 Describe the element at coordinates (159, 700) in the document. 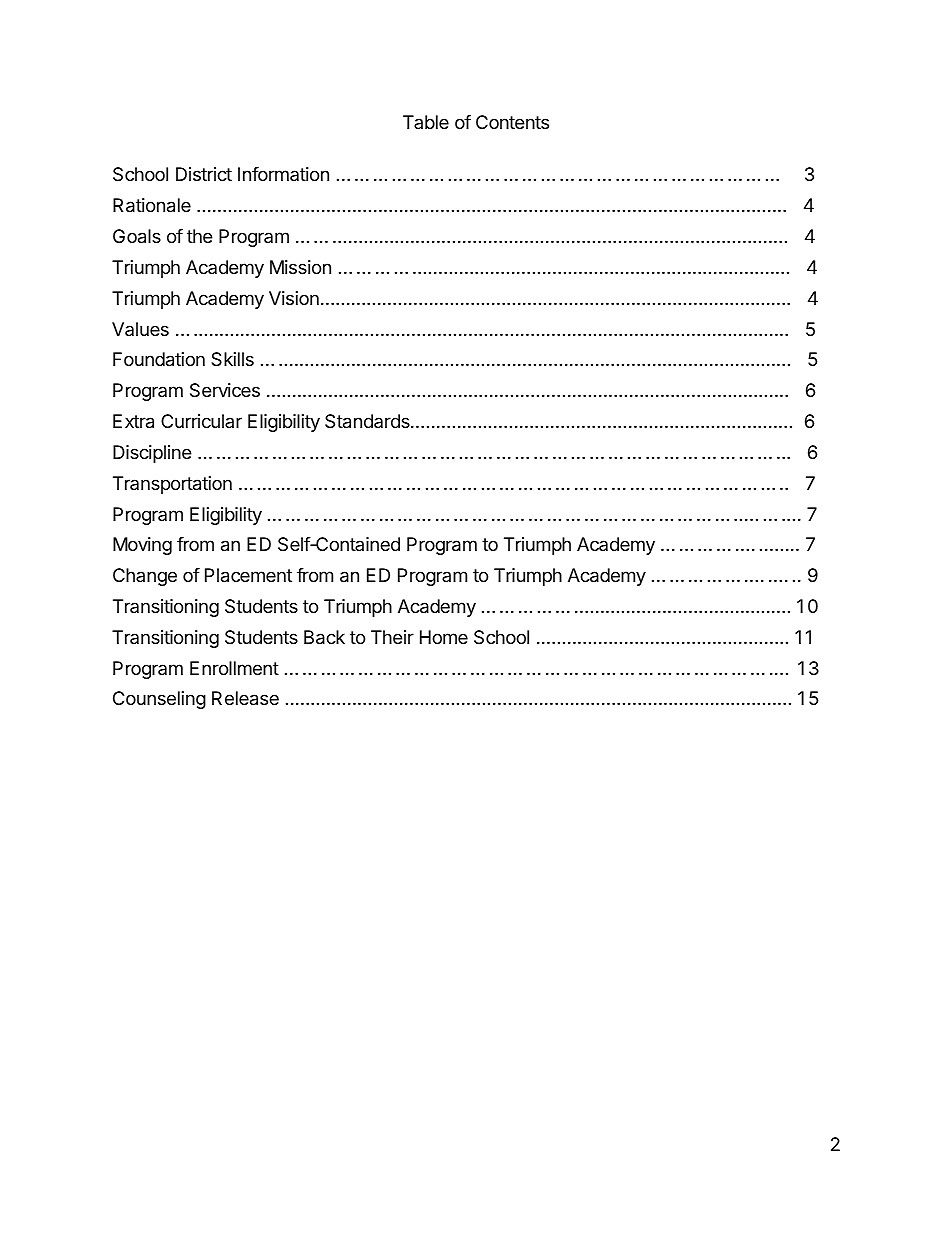

I see `Counseling` at that location.
